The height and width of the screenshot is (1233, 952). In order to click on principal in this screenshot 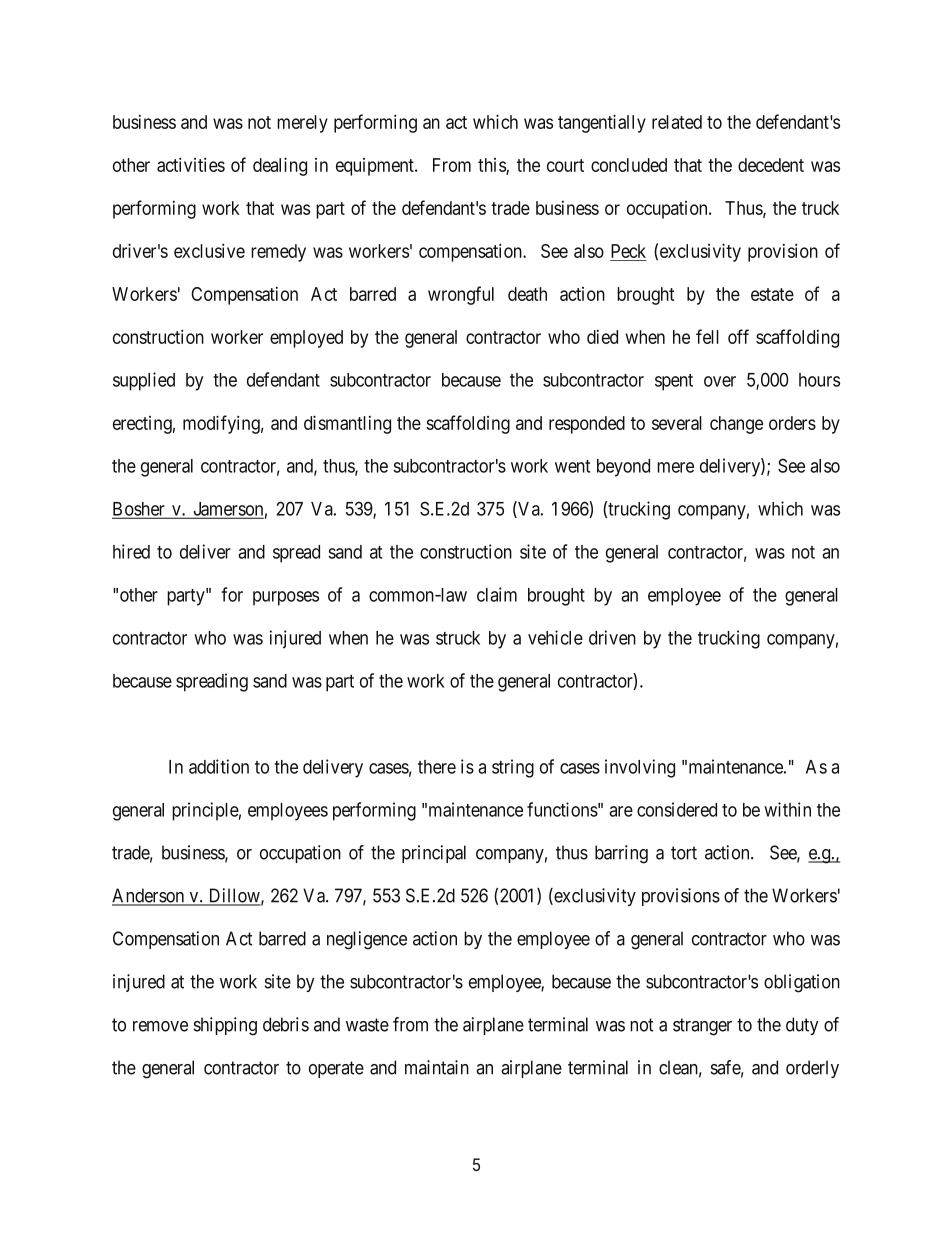, I will do `click(434, 854)`.
